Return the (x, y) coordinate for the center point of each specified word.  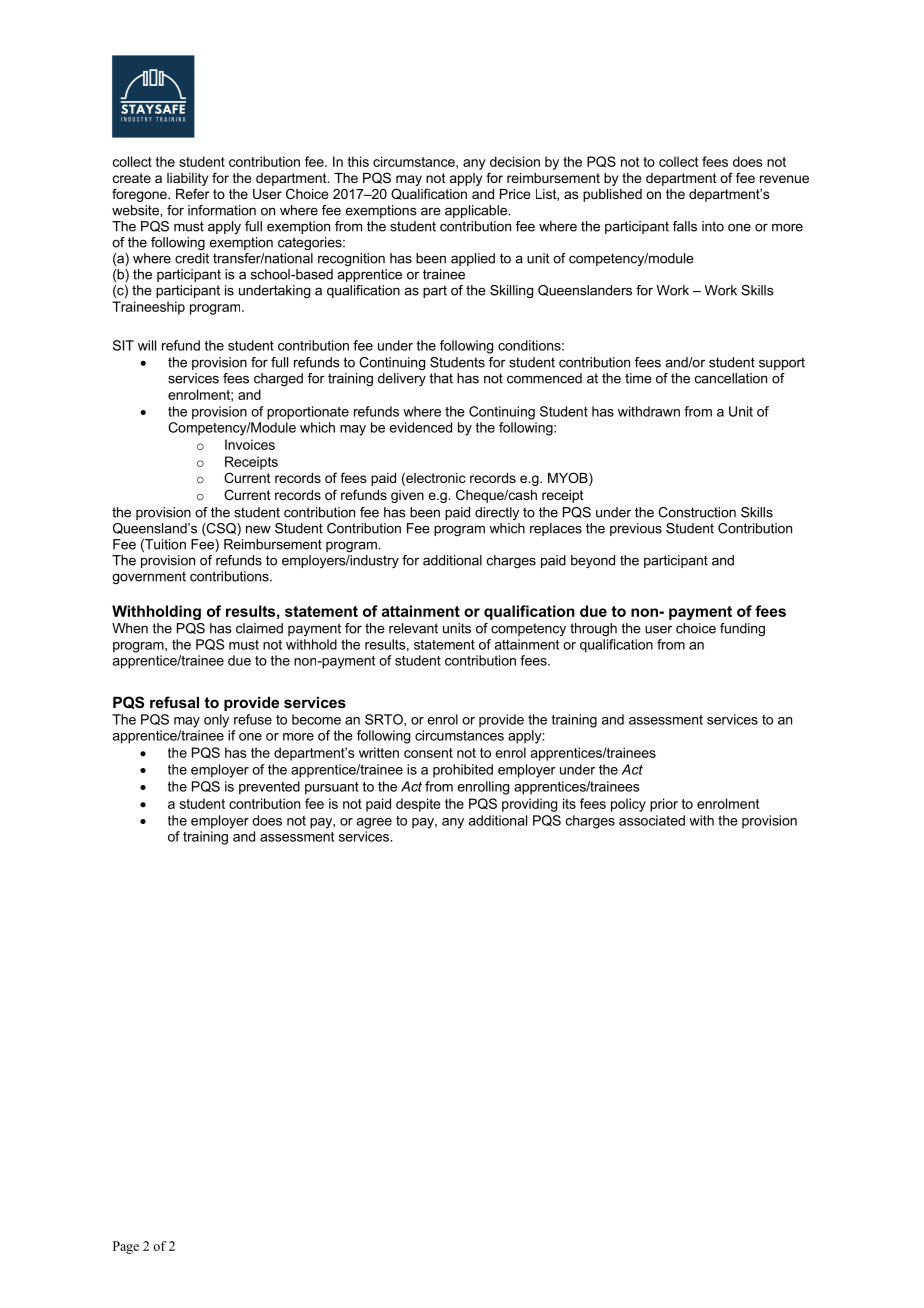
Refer (192, 193)
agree (374, 823)
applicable (477, 211)
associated (652, 820)
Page (126, 1247)
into (713, 226)
